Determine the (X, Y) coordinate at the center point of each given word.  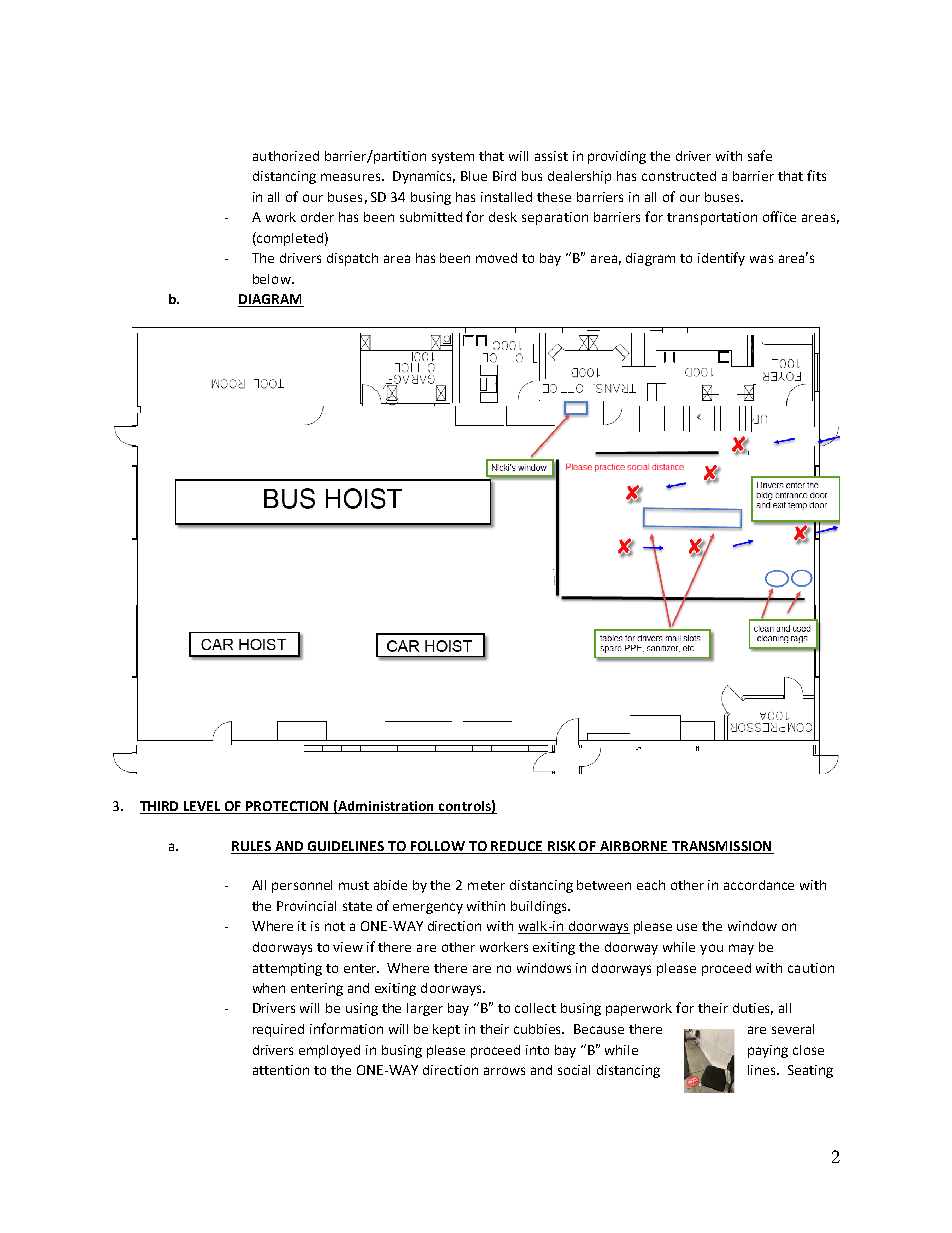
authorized (286, 156)
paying (768, 1051)
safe (760, 155)
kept (446, 1030)
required (278, 1030)
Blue (474, 176)
